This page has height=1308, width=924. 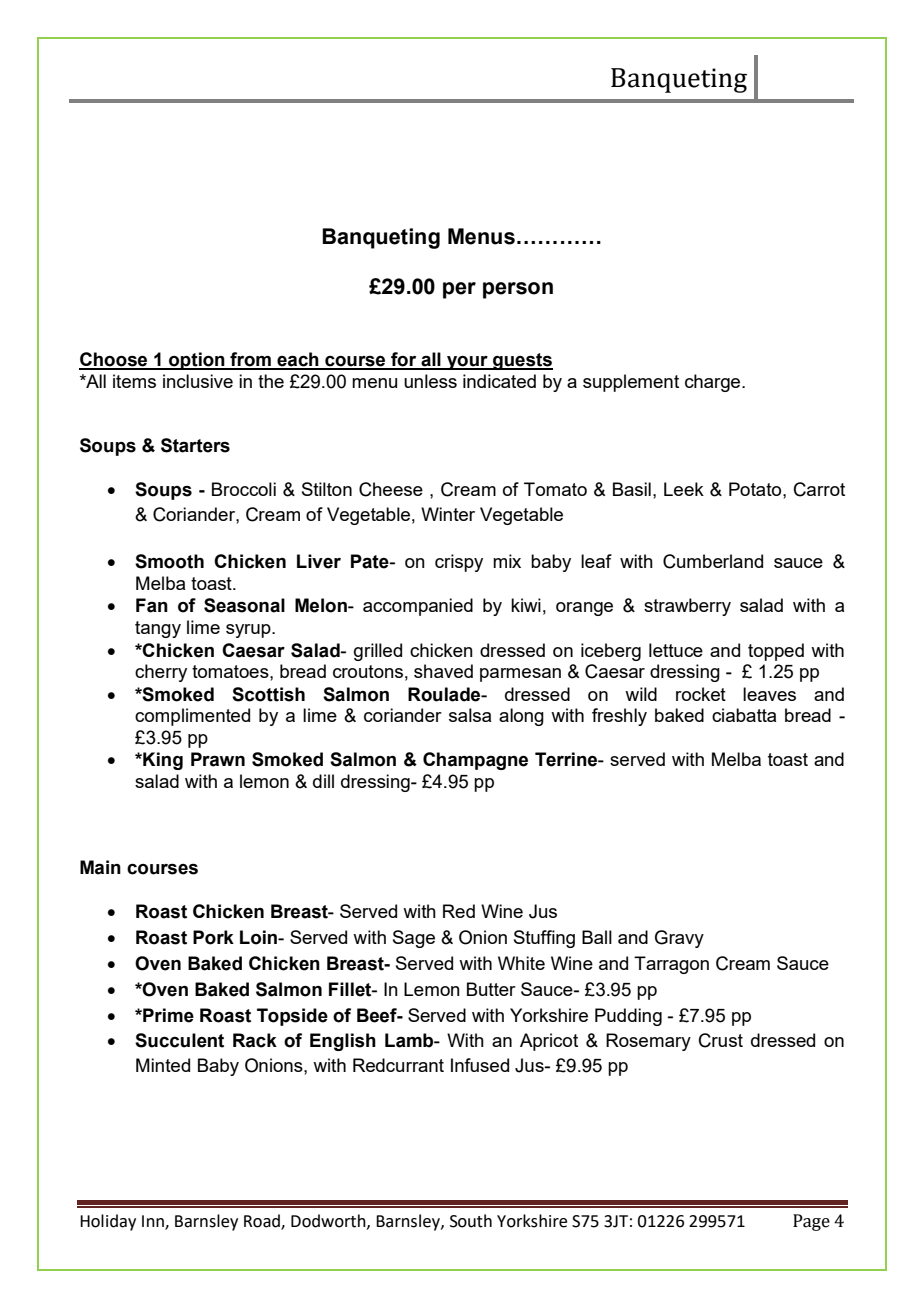 I want to click on Crust, so click(x=721, y=1040).
